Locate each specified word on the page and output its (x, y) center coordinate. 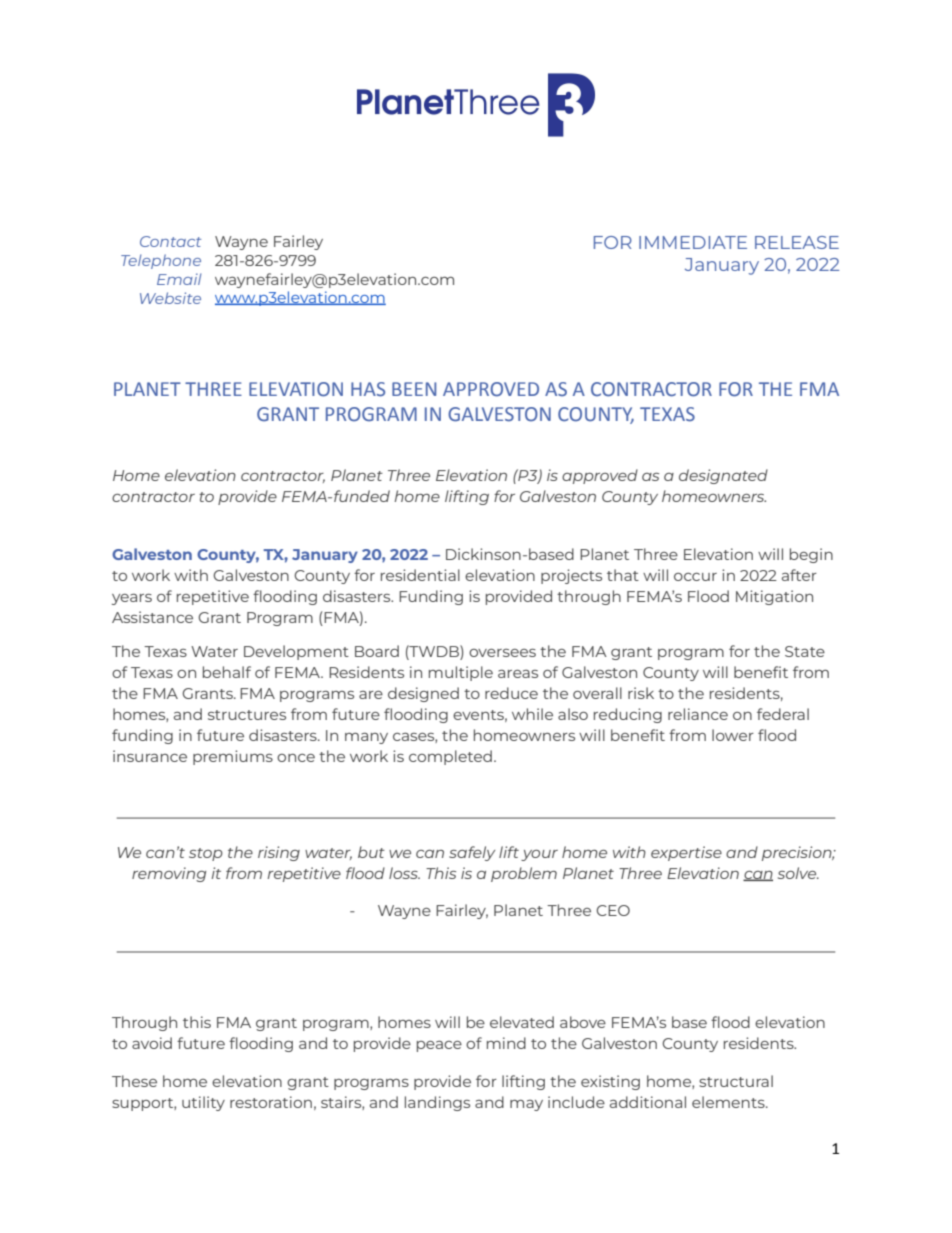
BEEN (414, 389)
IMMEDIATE (693, 242)
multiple (461, 673)
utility (203, 1103)
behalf (227, 672)
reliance (698, 714)
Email (179, 279)
